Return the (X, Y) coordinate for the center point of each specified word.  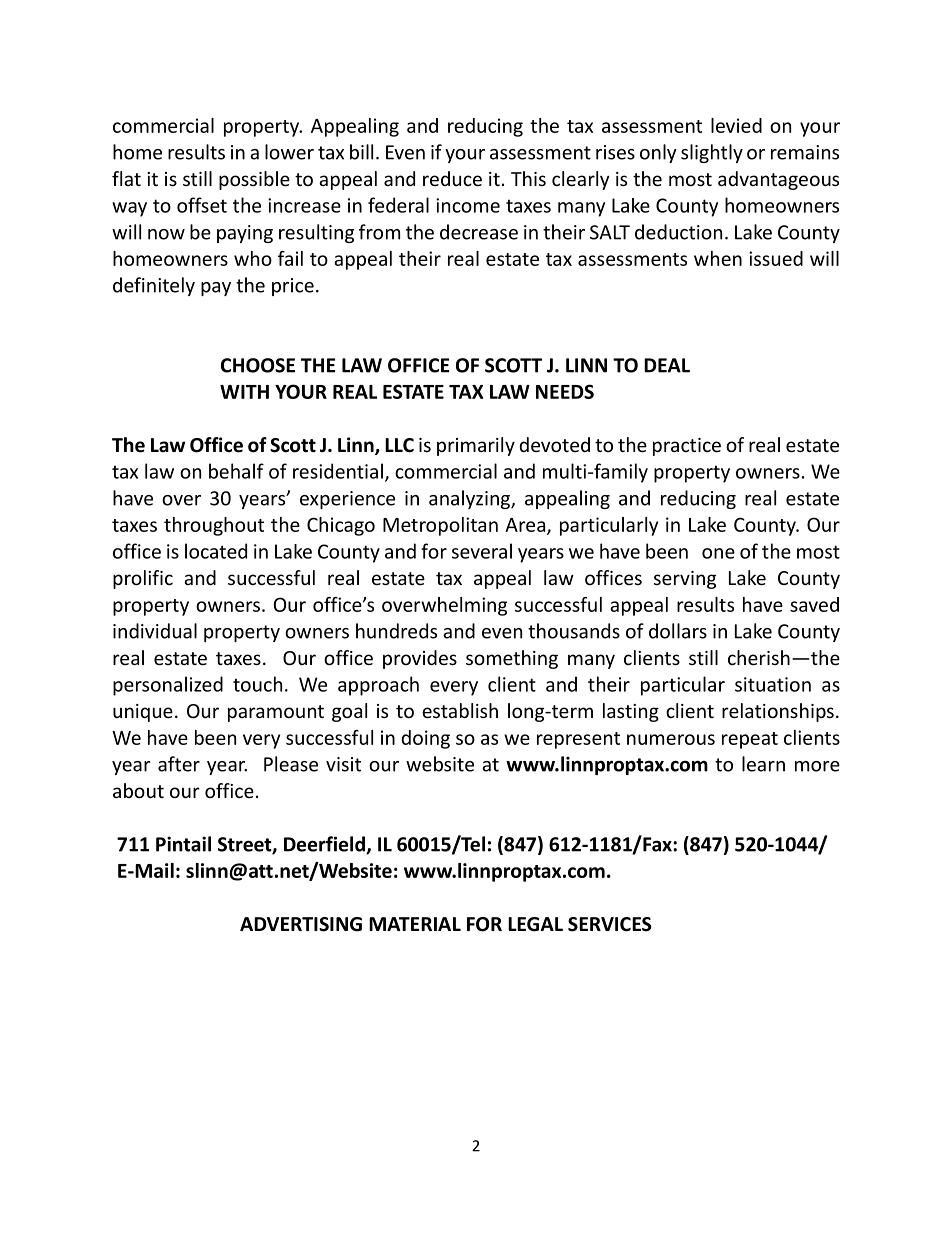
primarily (476, 446)
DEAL (667, 365)
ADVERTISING (301, 924)
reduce (452, 178)
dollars (678, 631)
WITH (244, 392)
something (512, 659)
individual (155, 631)
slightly (712, 153)
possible (254, 180)
